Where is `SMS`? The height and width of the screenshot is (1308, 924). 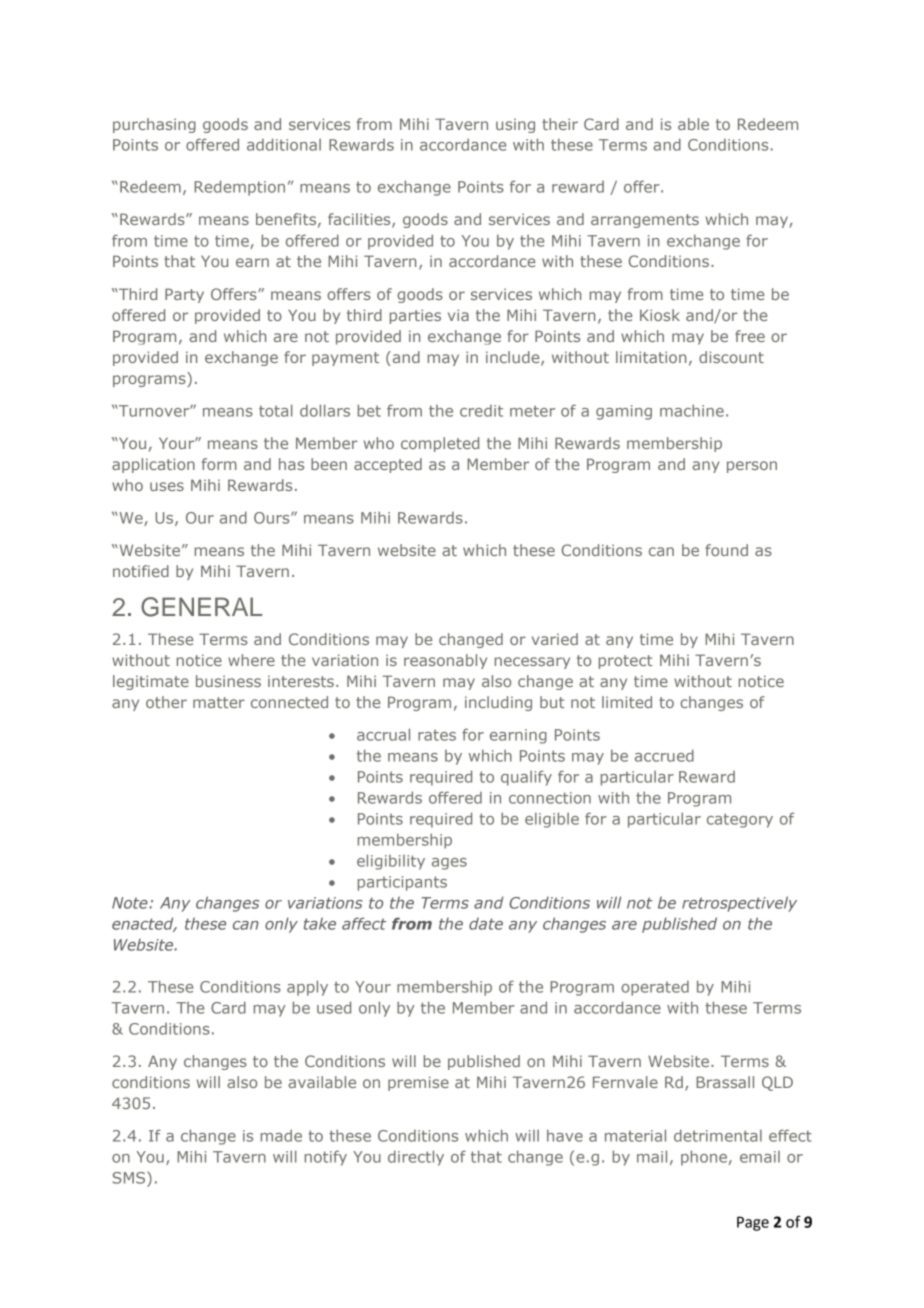
SMS is located at coordinates (130, 1178).
